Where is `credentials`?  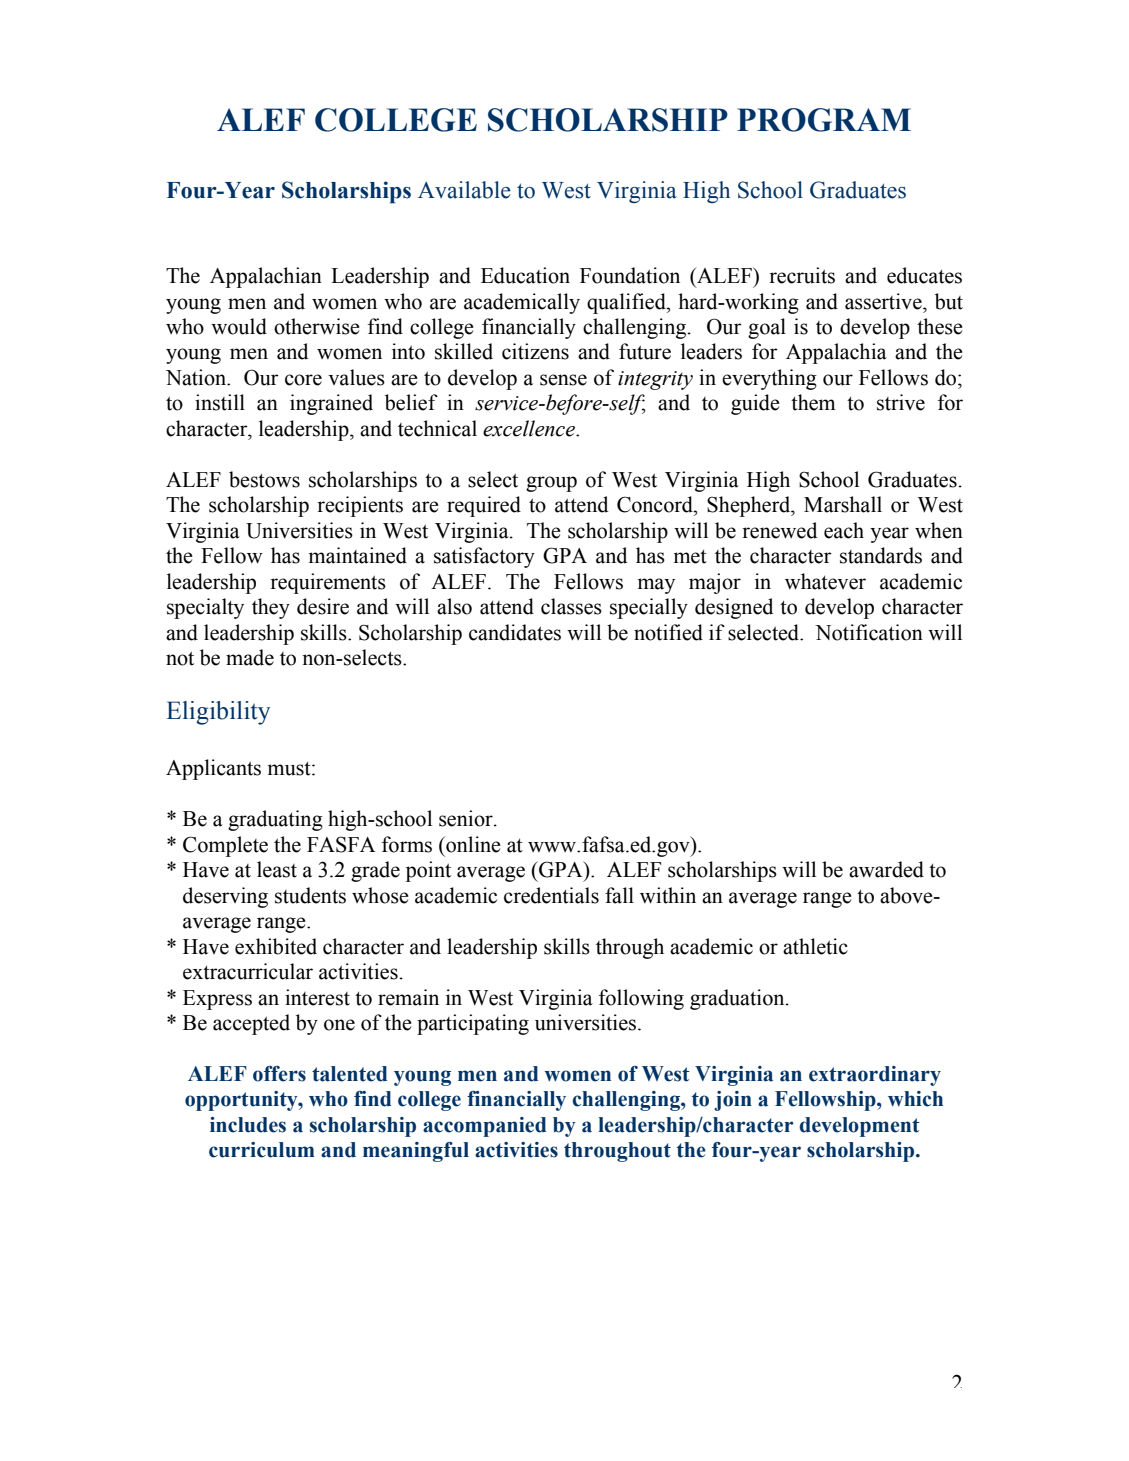
credentials is located at coordinates (551, 895).
